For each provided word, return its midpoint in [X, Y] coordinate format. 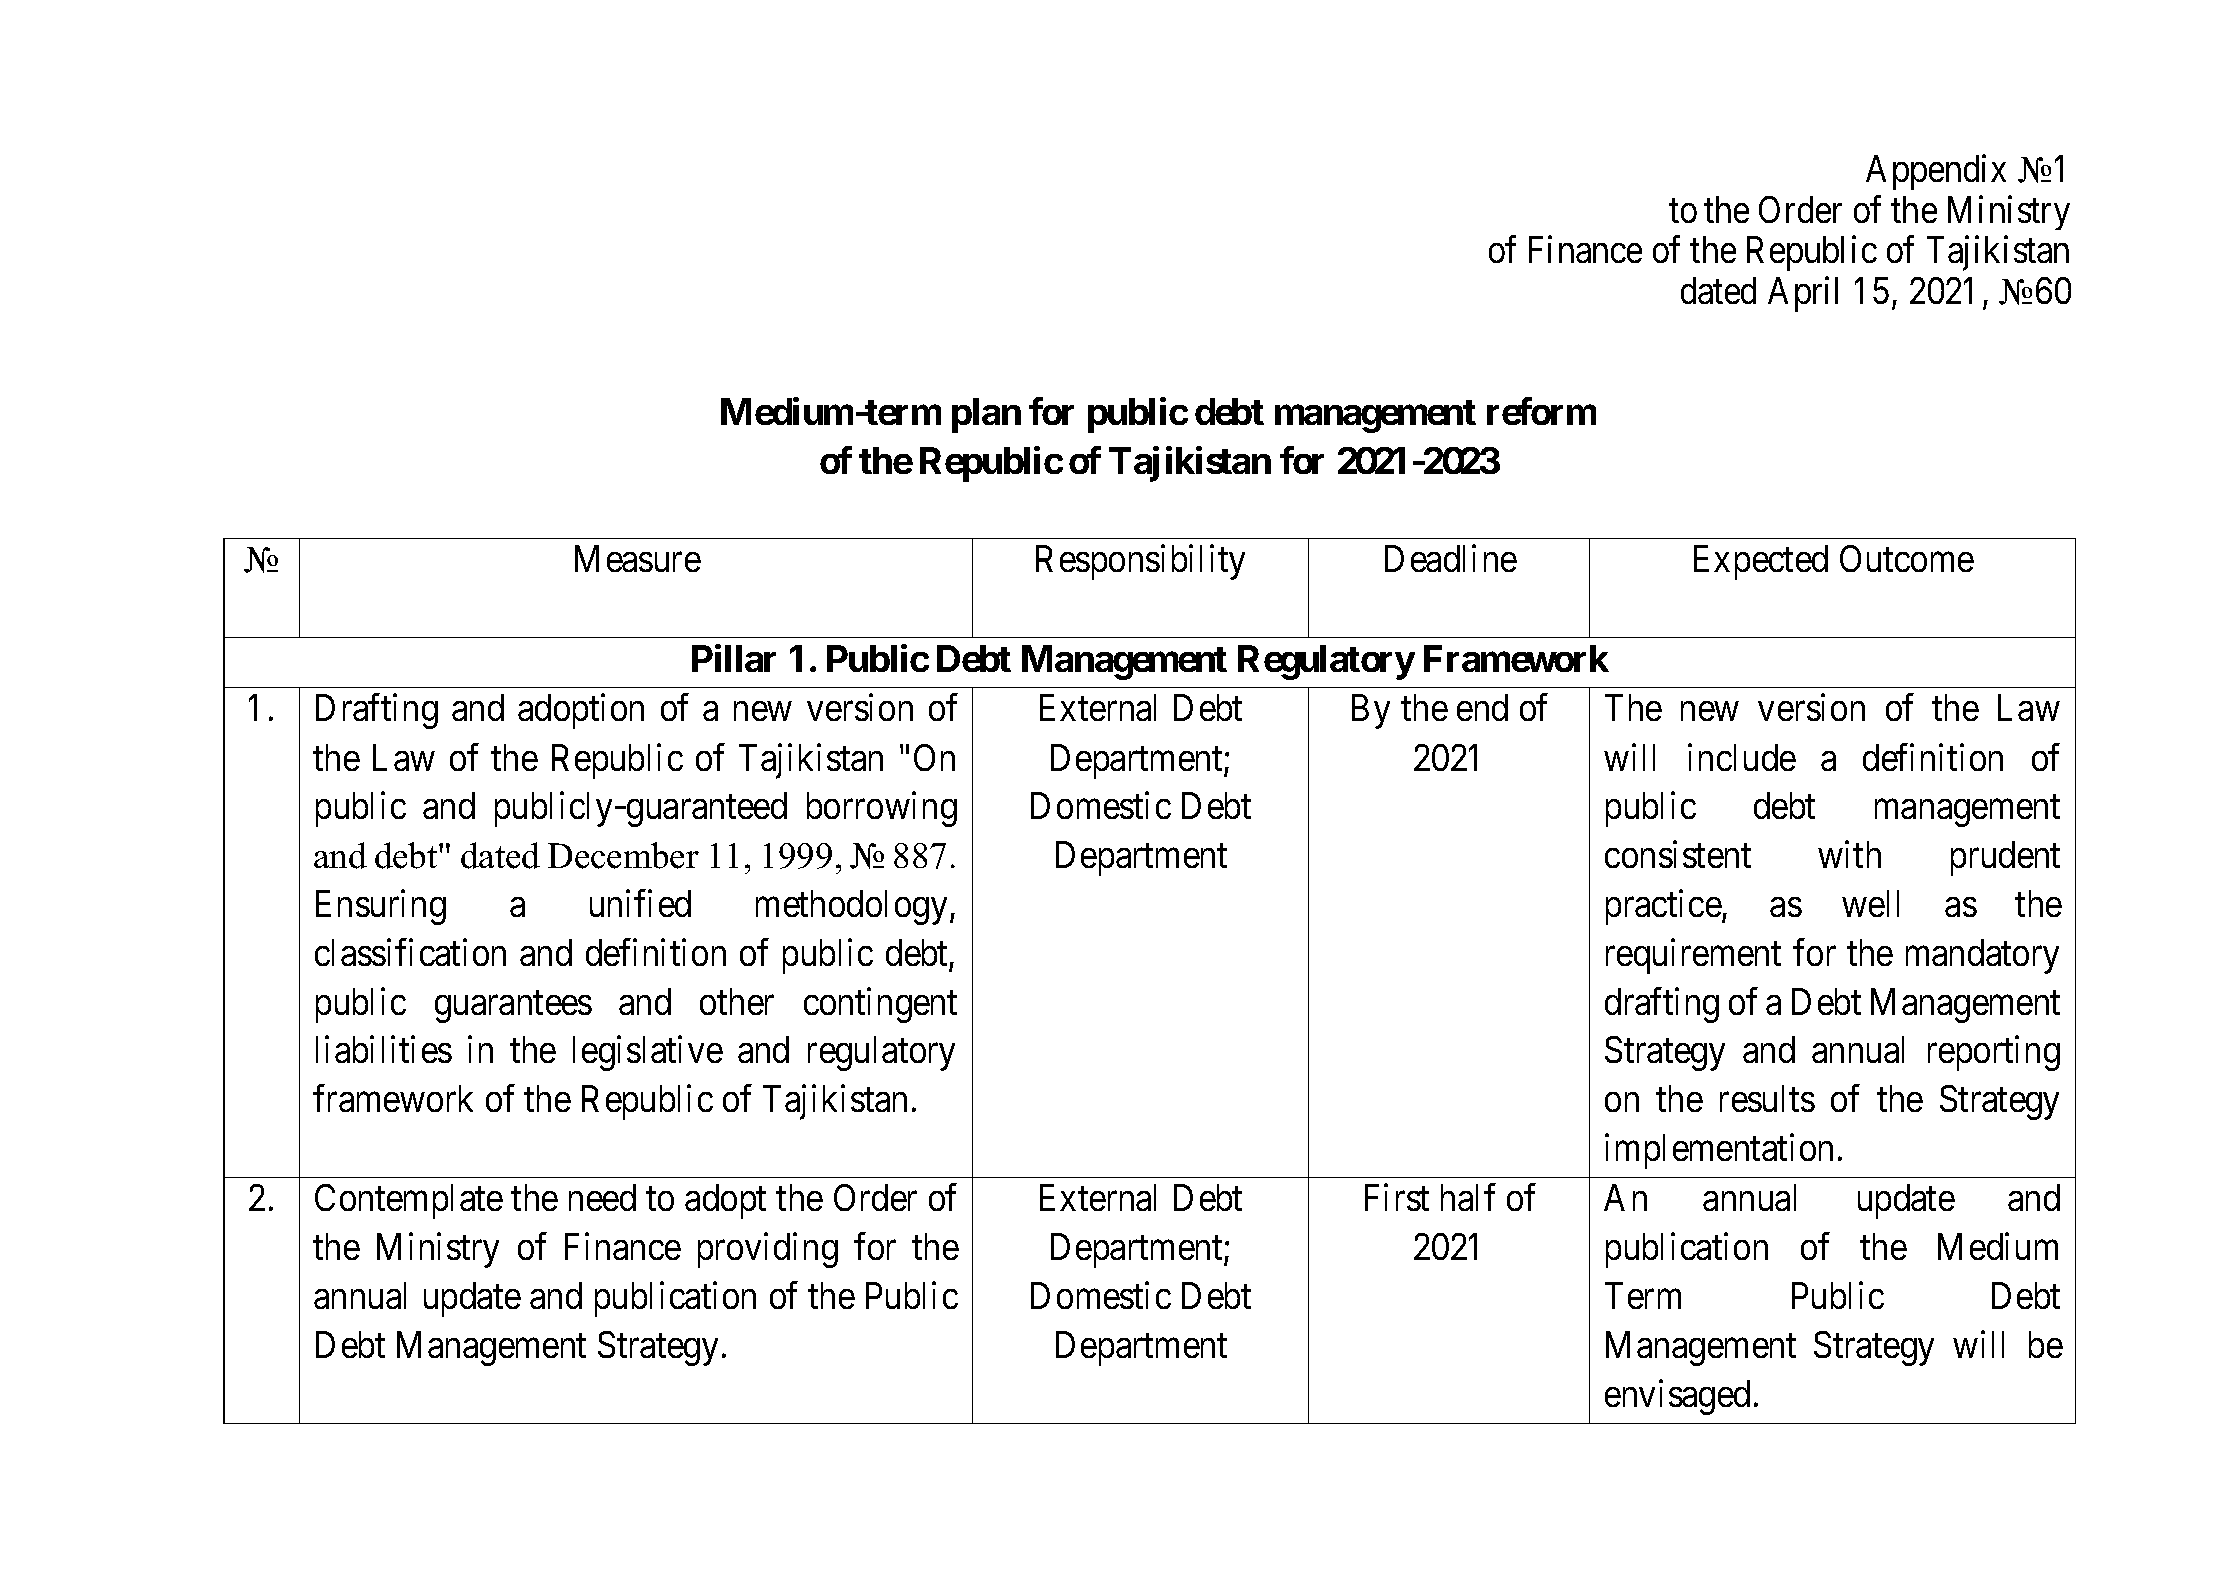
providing [768, 1250]
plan [986, 415]
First [1397, 1197]
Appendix [1936, 172]
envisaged [1677, 1397]
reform [1541, 411]
